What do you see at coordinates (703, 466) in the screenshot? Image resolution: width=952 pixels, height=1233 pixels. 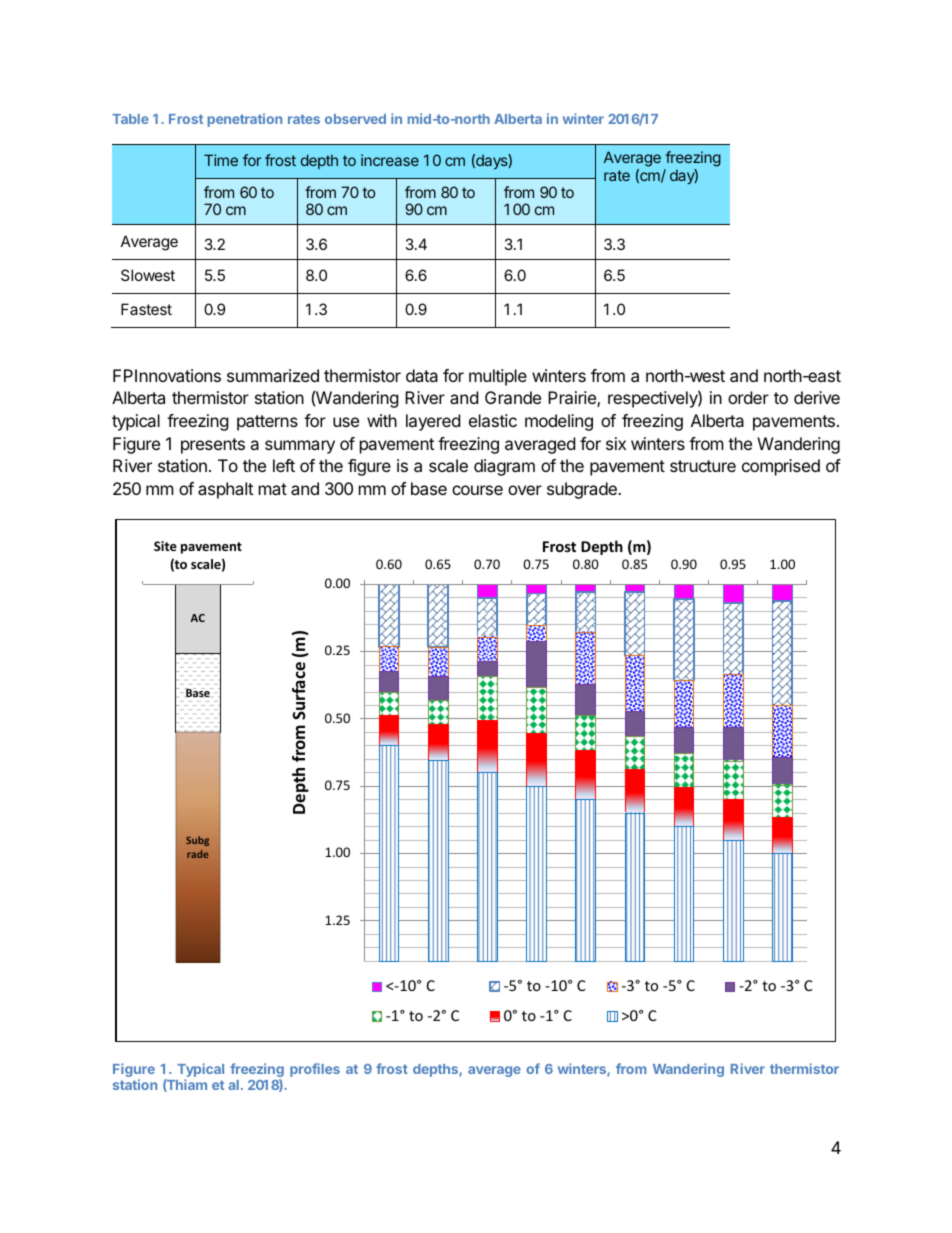 I see `structure` at bounding box center [703, 466].
